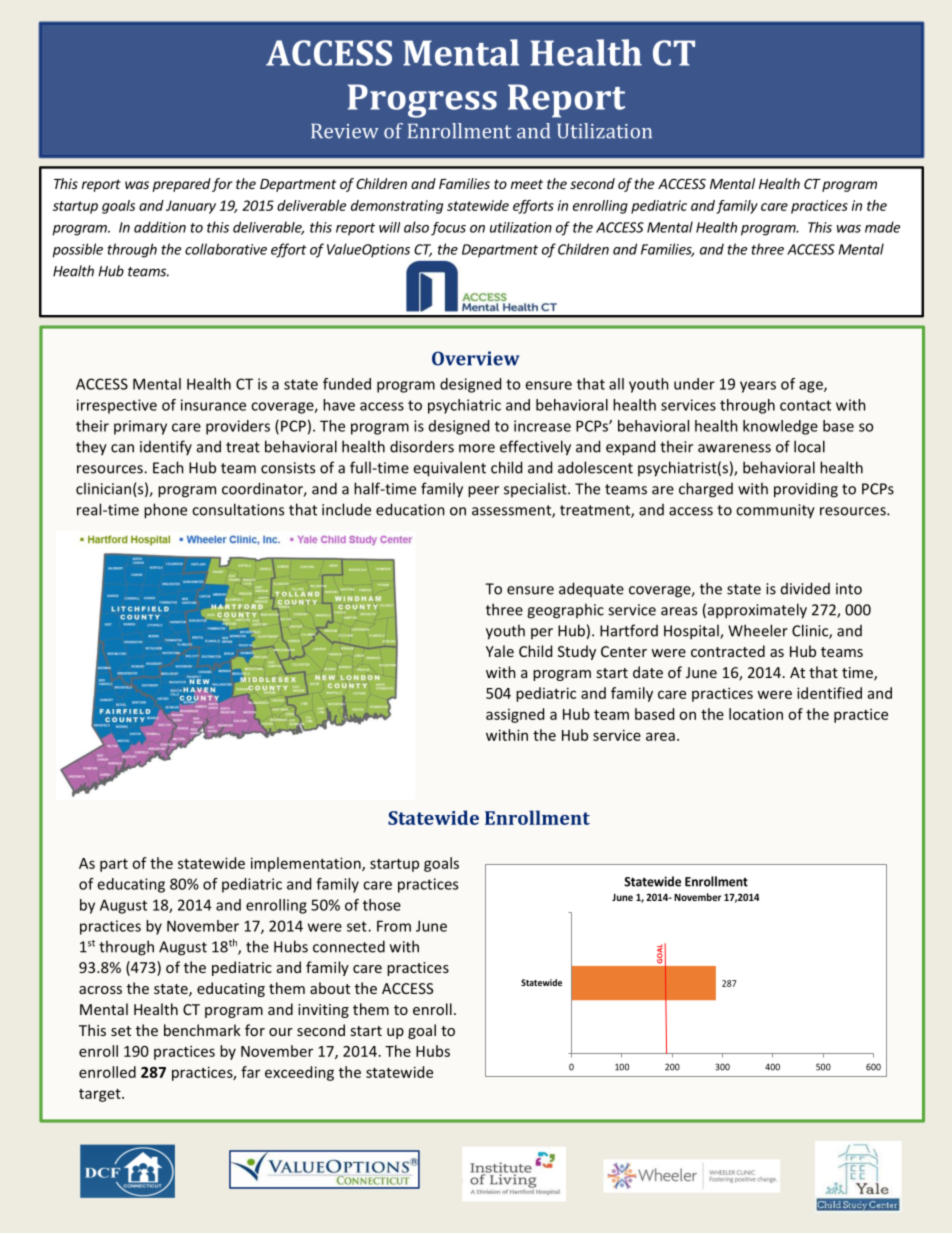 The image size is (952, 1233). Describe the element at coordinates (307, 864) in the page. I see `implementation` at that location.
